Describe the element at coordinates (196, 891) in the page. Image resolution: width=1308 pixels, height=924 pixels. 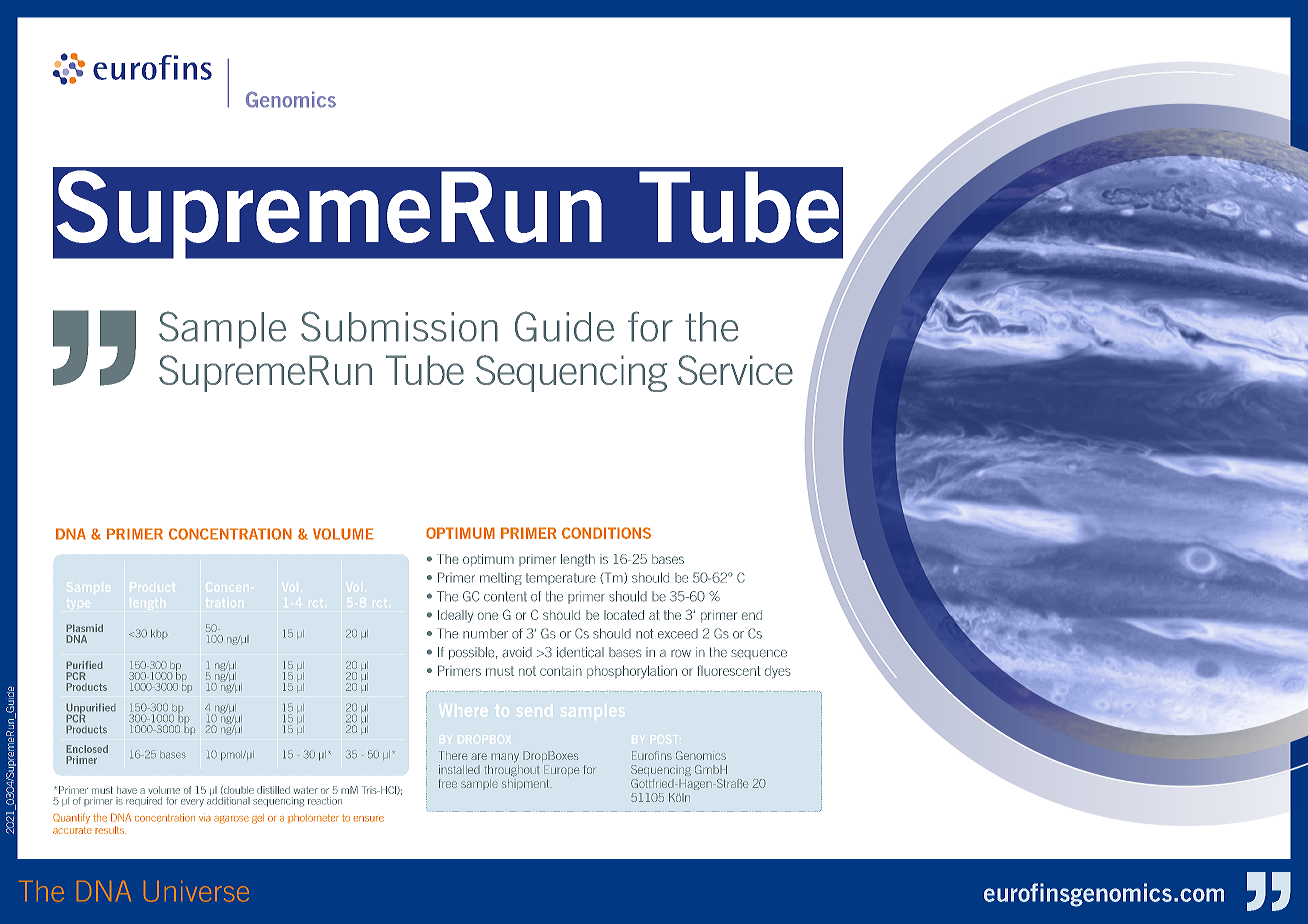
I see `Universe` at that location.
